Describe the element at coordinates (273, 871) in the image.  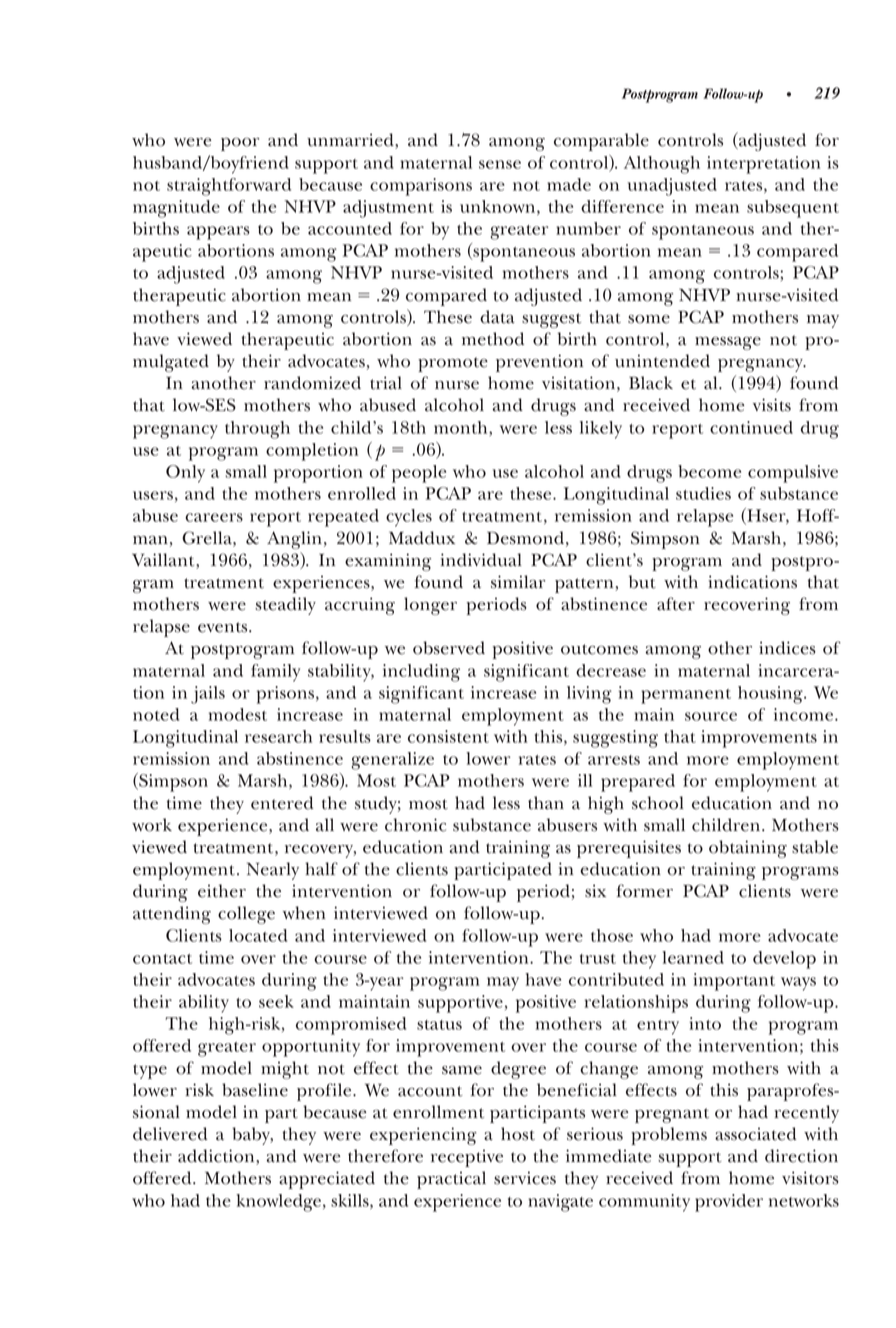
I see `Nearly` at that location.
